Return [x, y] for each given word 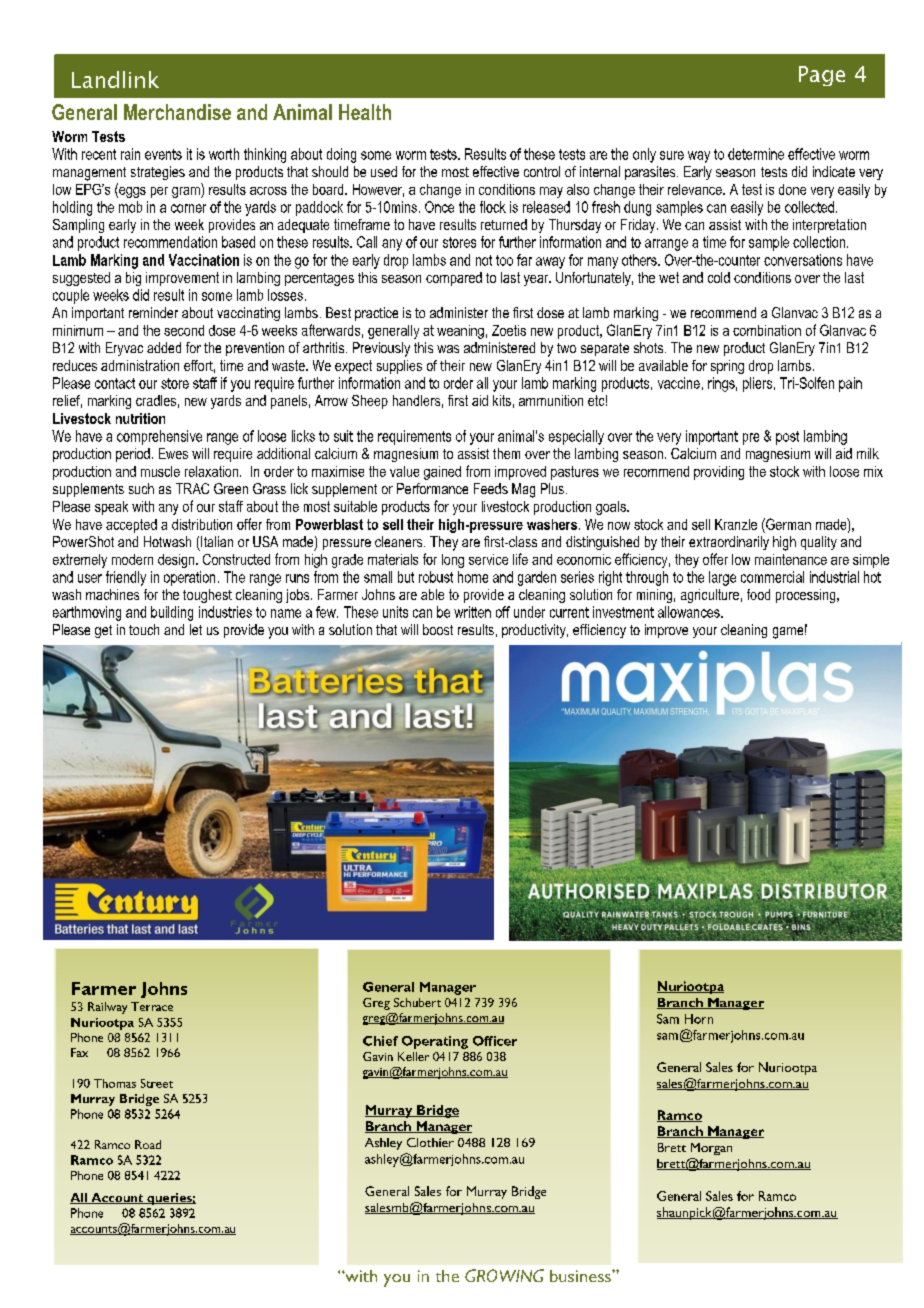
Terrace [152, 1006]
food [758, 594]
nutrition [140, 418]
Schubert [417, 1002]
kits [502, 400]
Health [365, 112]
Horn [699, 1019]
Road [148, 1144]
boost [438, 629]
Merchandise [177, 112]
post [787, 438]
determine [756, 154]
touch [144, 629]
